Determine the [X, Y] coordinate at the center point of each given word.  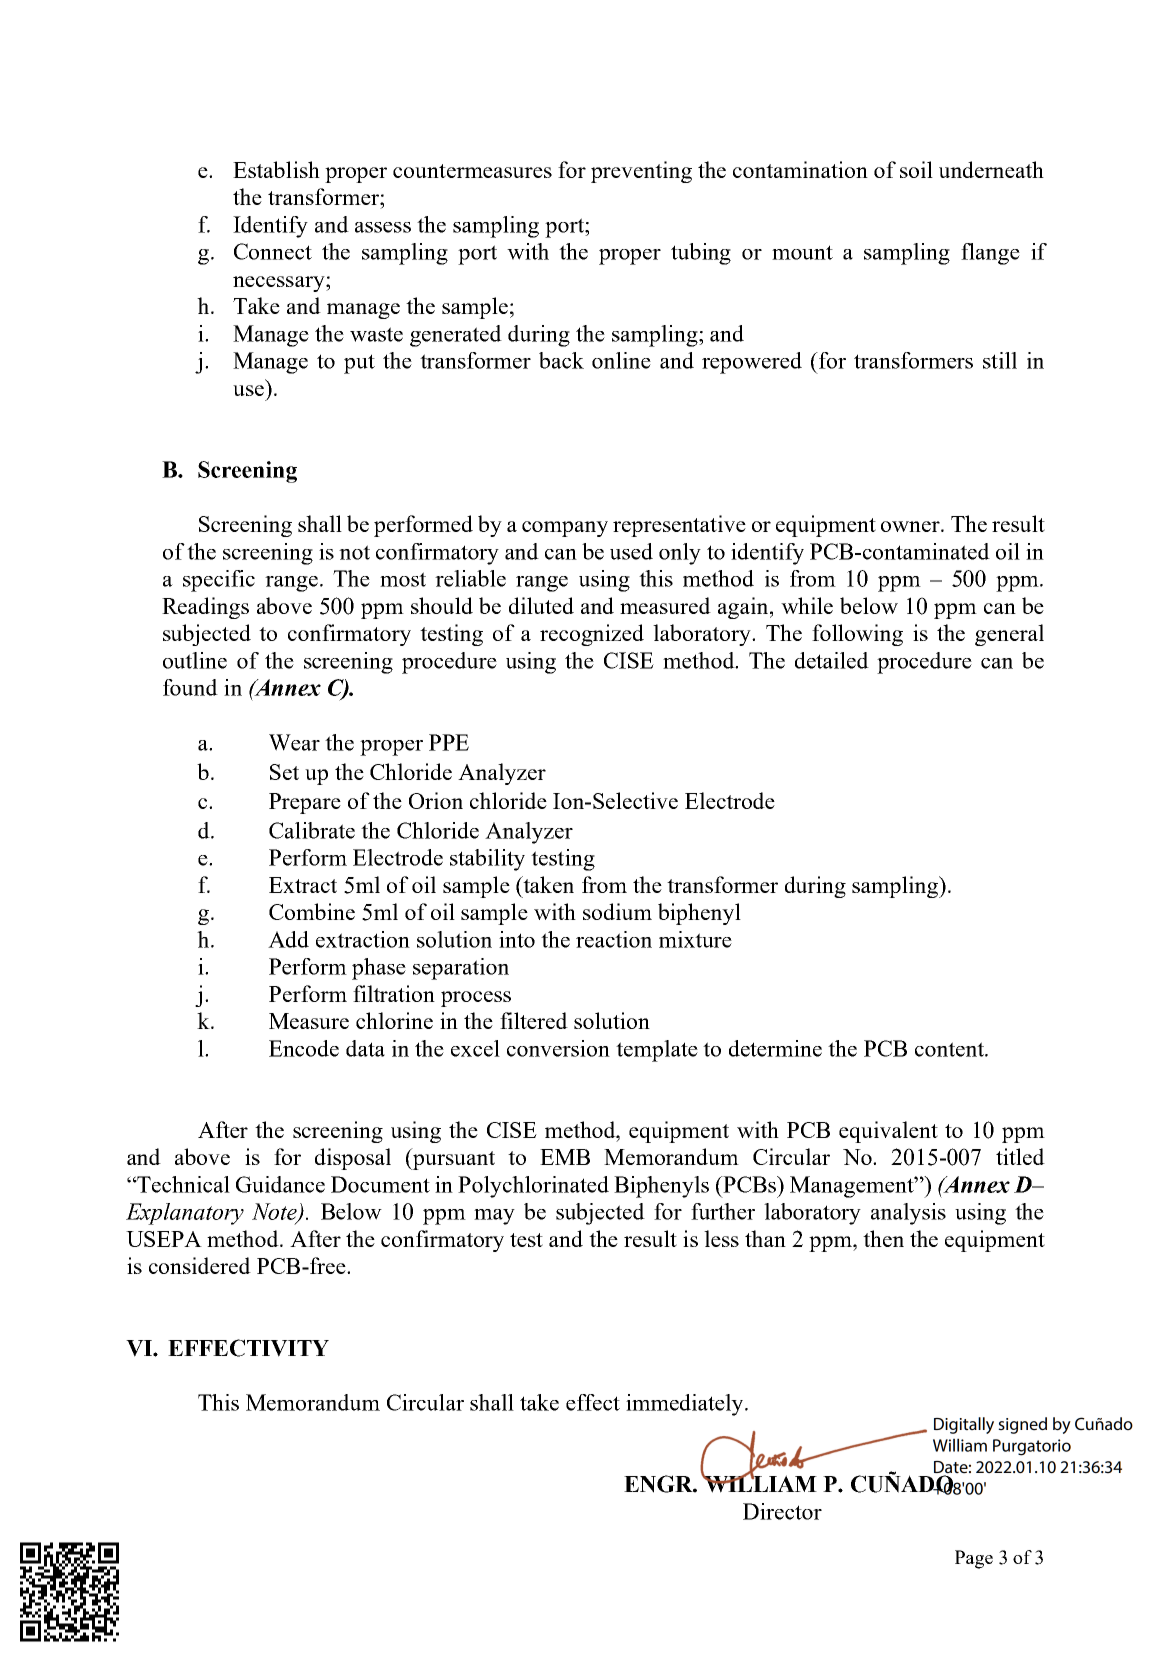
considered [200, 1265]
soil [916, 169]
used [631, 551]
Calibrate [312, 830]
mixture [695, 939]
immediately [686, 1405]
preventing [641, 172]
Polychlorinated [533, 1187]
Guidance [280, 1184]
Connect [273, 251]
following [857, 635]
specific [219, 581]
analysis [908, 1214]
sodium [617, 911]
